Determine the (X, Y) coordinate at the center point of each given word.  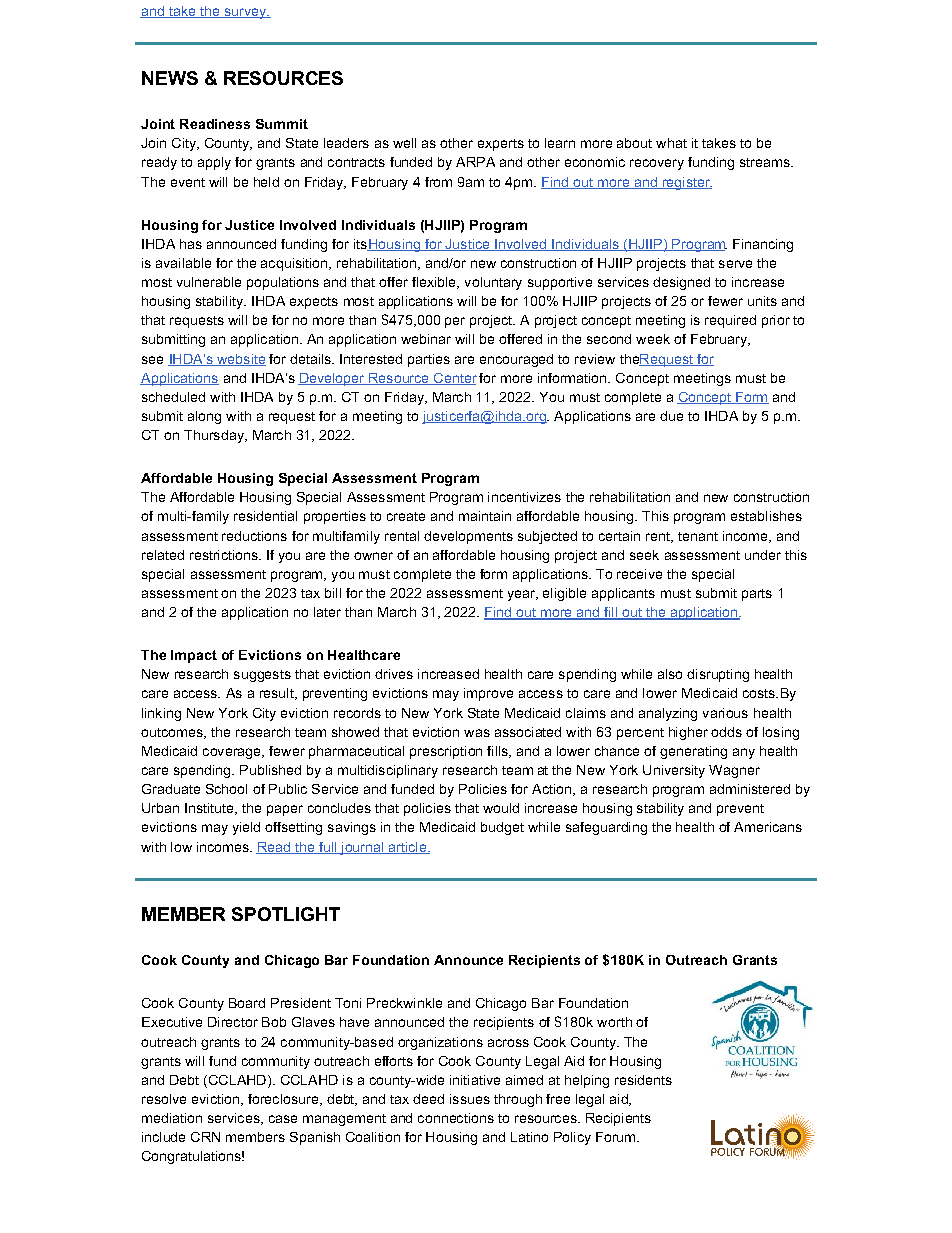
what (671, 143)
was (477, 733)
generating (693, 752)
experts (501, 145)
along (204, 417)
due (671, 416)
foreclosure (283, 1099)
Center (454, 379)
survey (245, 13)
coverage (233, 753)
